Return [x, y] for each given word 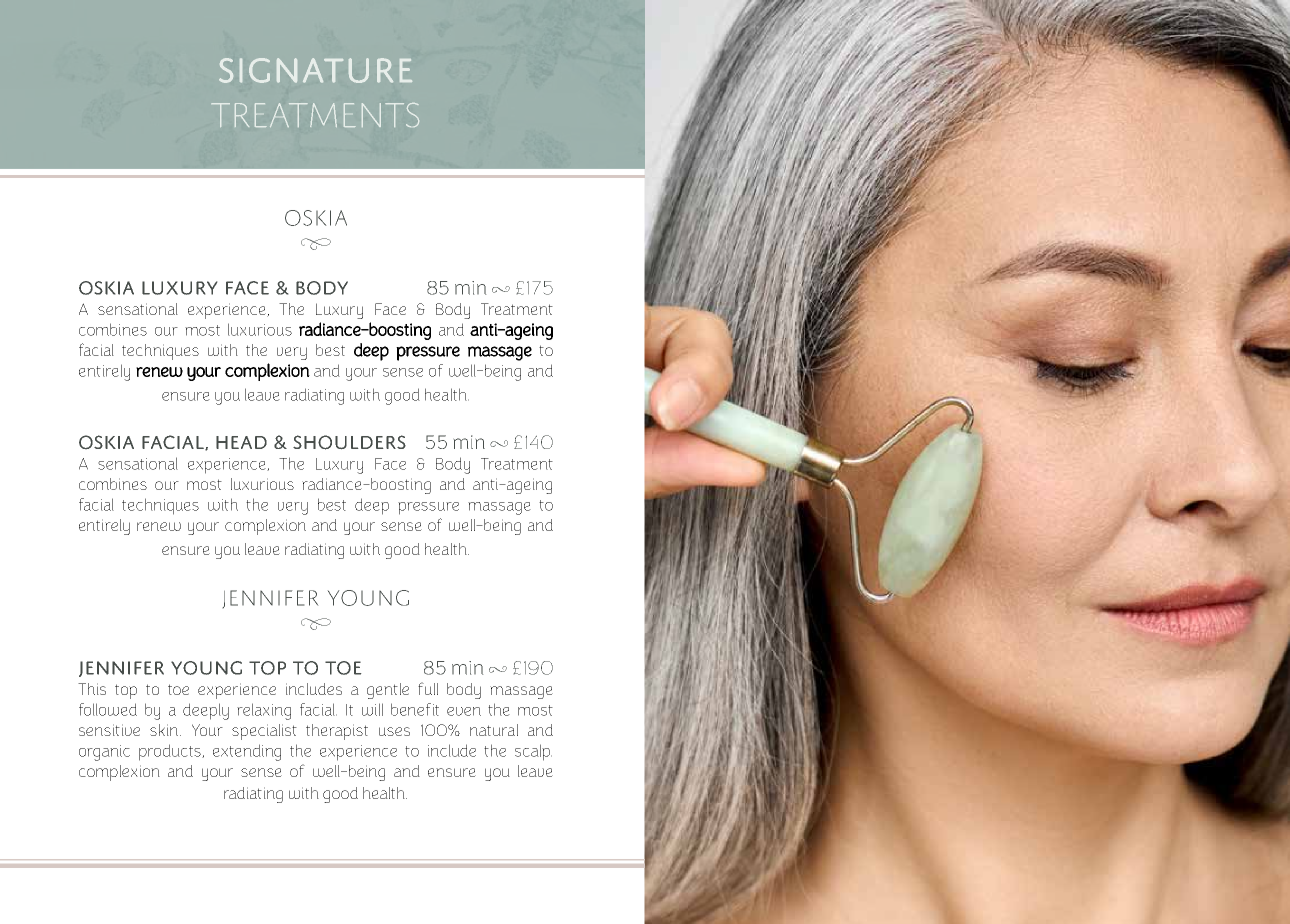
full [428, 688]
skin [165, 730]
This [92, 689]
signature [315, 70]
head [241, 442]
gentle [388, 691]
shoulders [349, 442]
